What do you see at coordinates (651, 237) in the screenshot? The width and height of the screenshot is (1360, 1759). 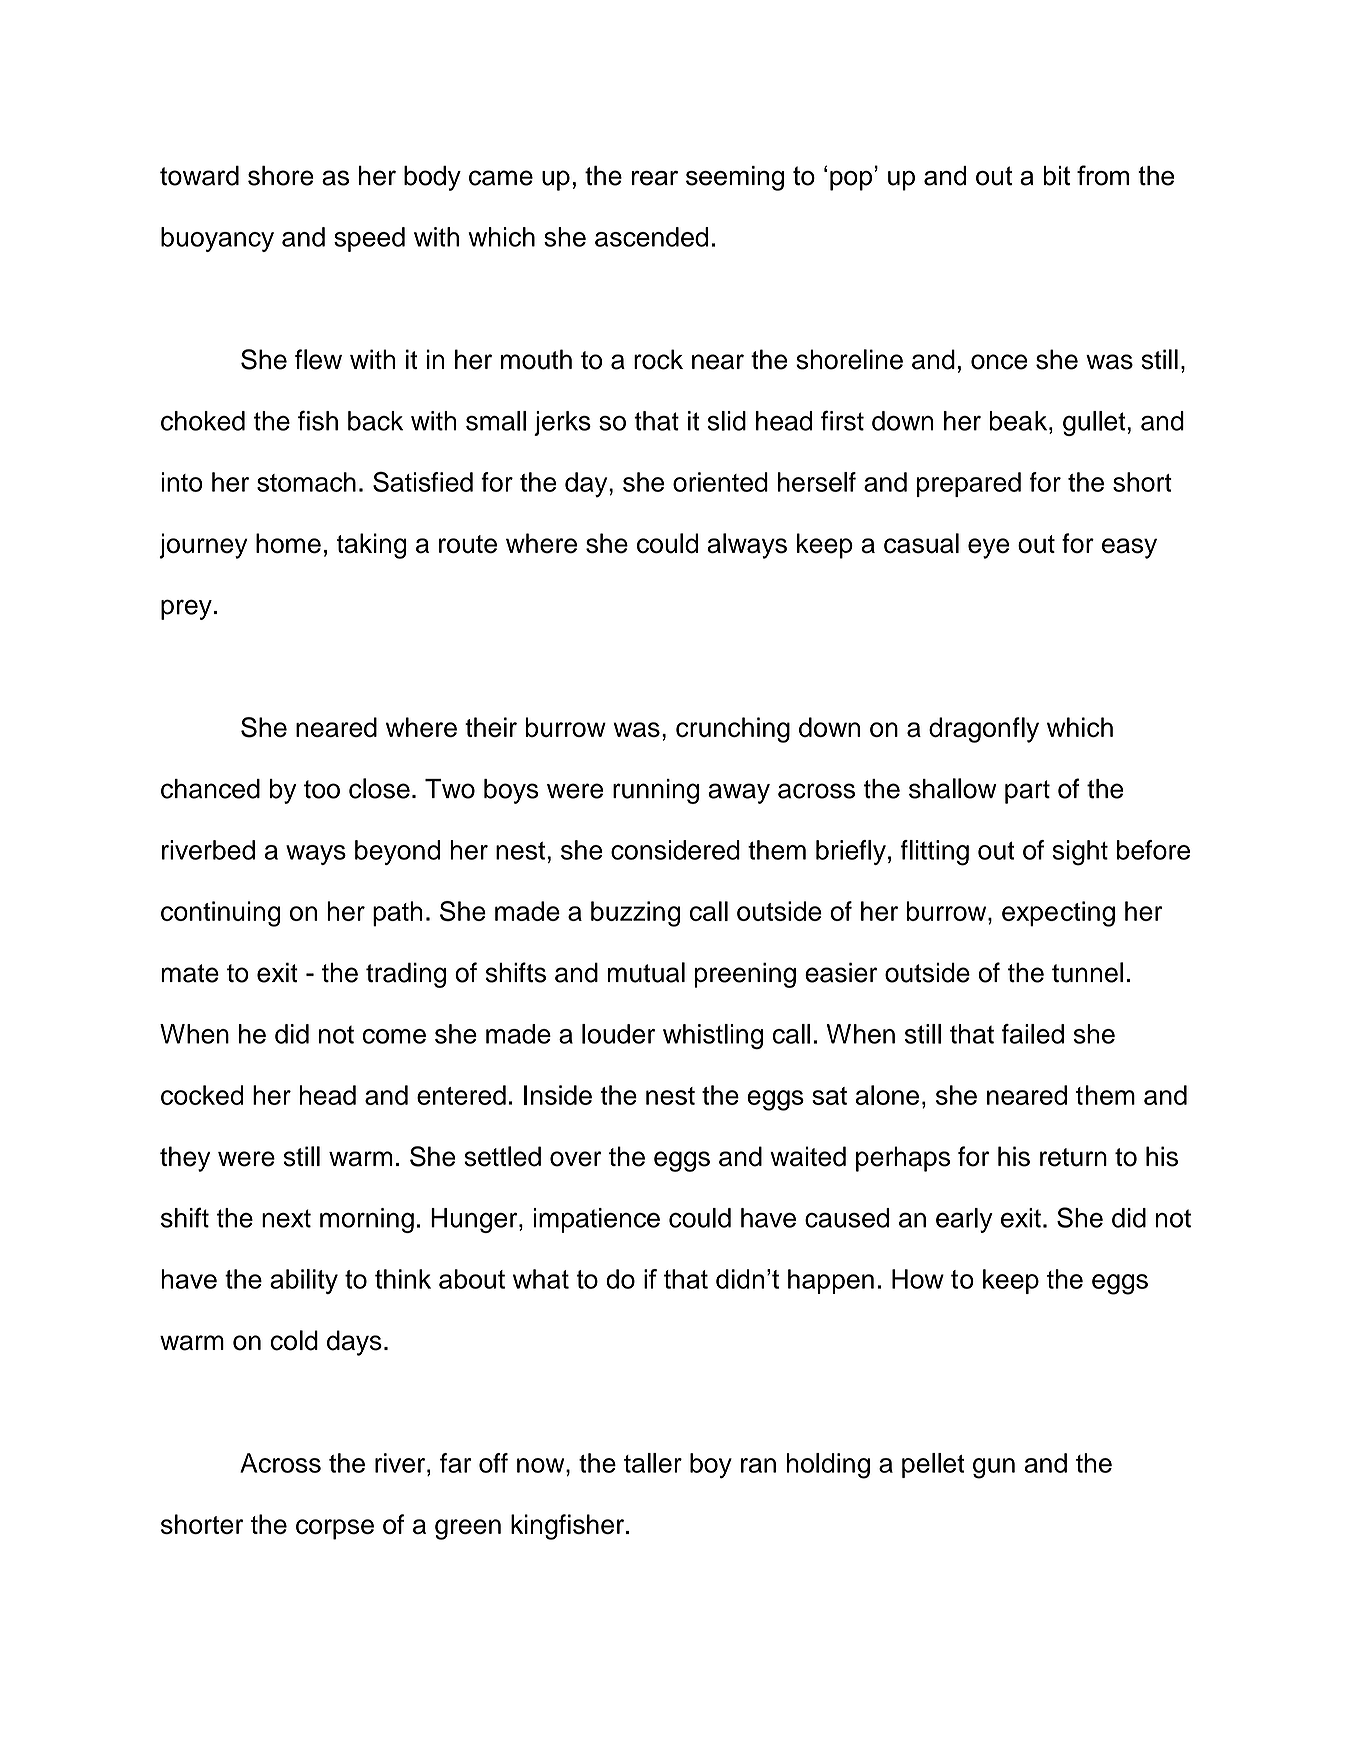 I see `ascended` at bounding box center [651, 237].
